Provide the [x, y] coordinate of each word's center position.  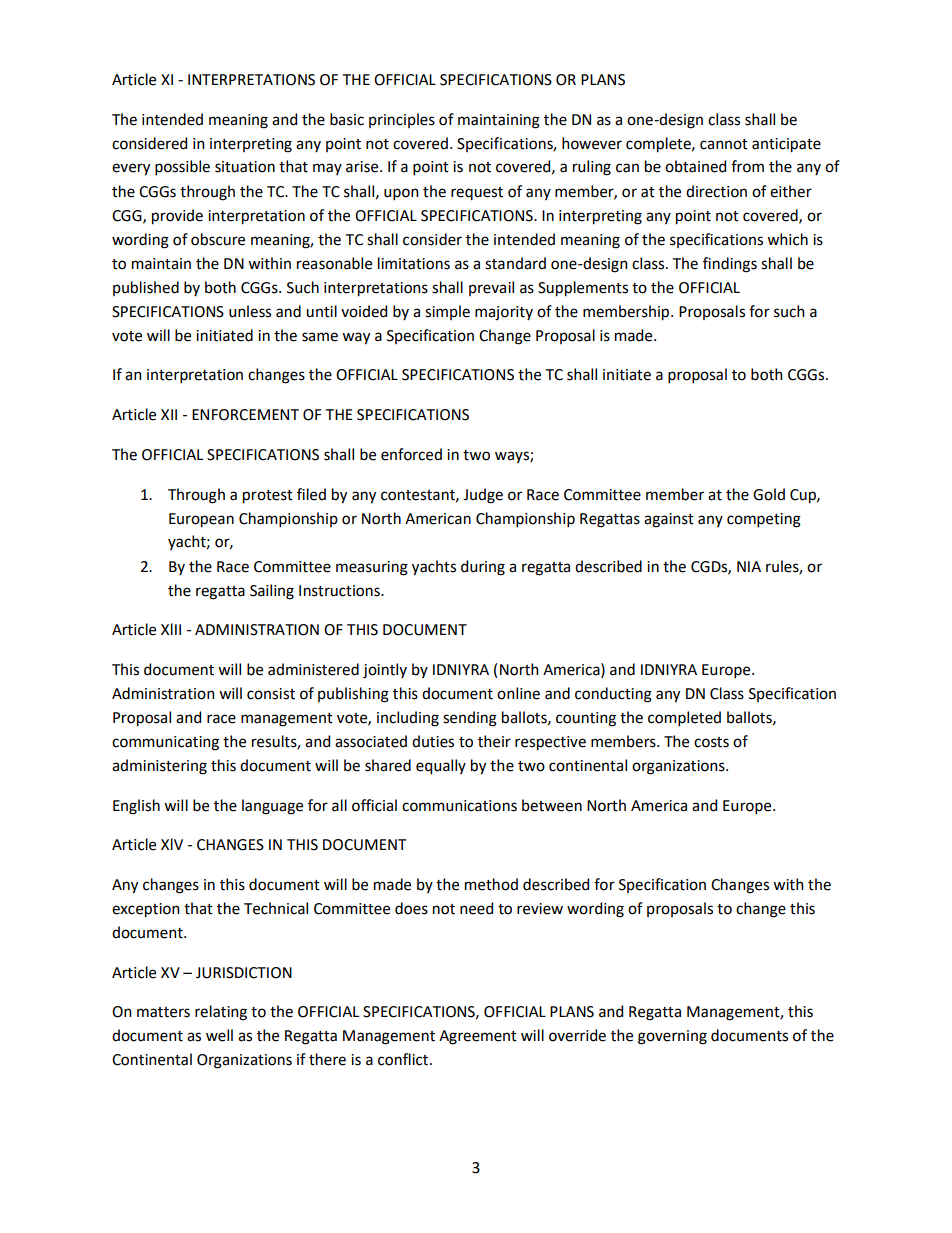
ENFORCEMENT [245, 415]
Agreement [478, 1037]
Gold [769, 494]
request [477, 193]
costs [711, 742]
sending [470, 719]
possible [182, 167]
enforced [411, 454]
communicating [165, 743]
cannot [724, 144]
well [219, 1035]
